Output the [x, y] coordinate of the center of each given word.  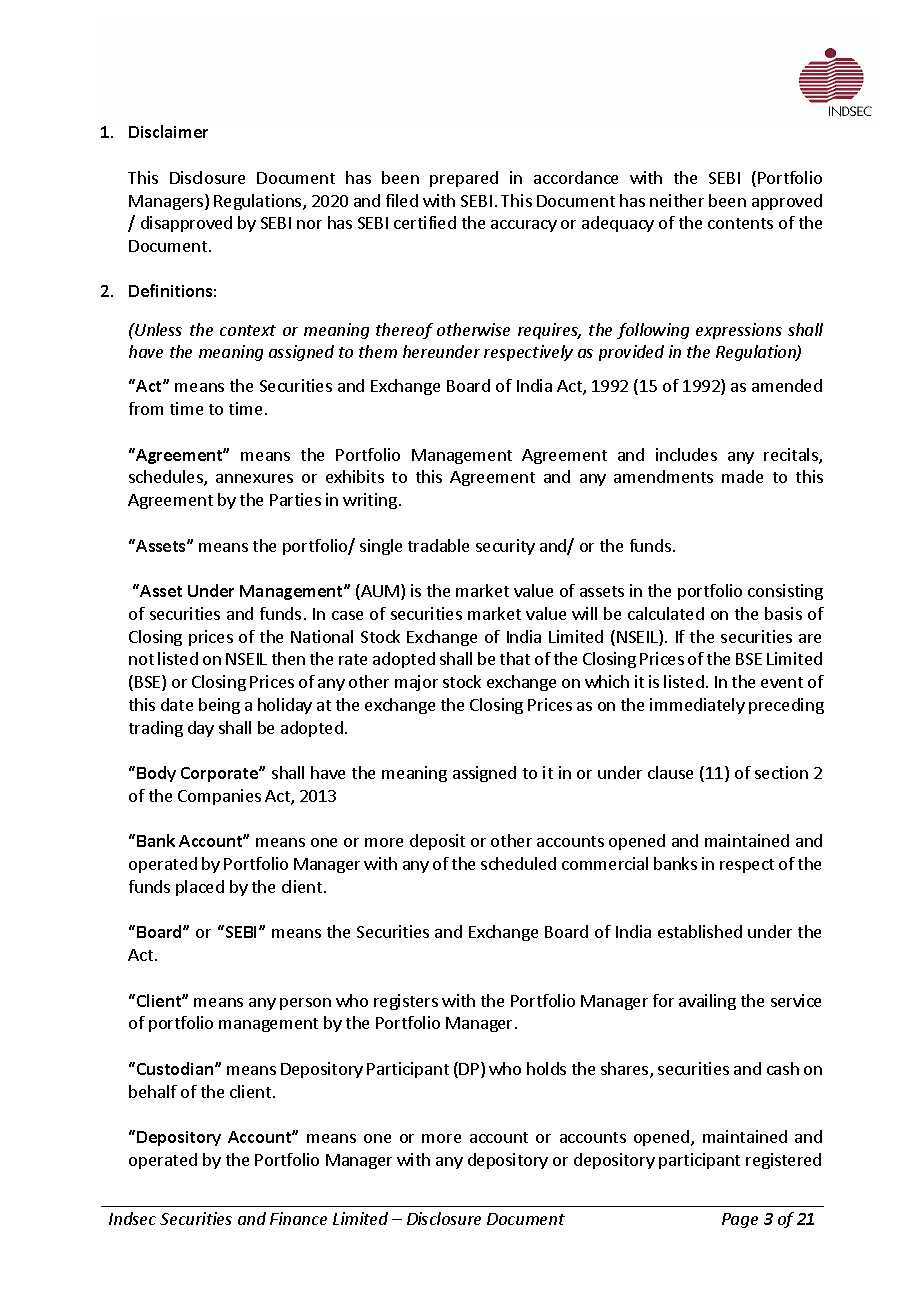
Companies [219, 797]
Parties [295, 499]
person [305, 1004]
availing [707, 1002]
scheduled [518, 863]
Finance [298, 1218]
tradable [438, 545]
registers [406, 1002]
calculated [666, 613]
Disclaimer [168, 131]
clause [670, 772]
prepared [464, 179]
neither [677, 200]
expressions [739, 331]
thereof [404, 331]
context [248, 330]
